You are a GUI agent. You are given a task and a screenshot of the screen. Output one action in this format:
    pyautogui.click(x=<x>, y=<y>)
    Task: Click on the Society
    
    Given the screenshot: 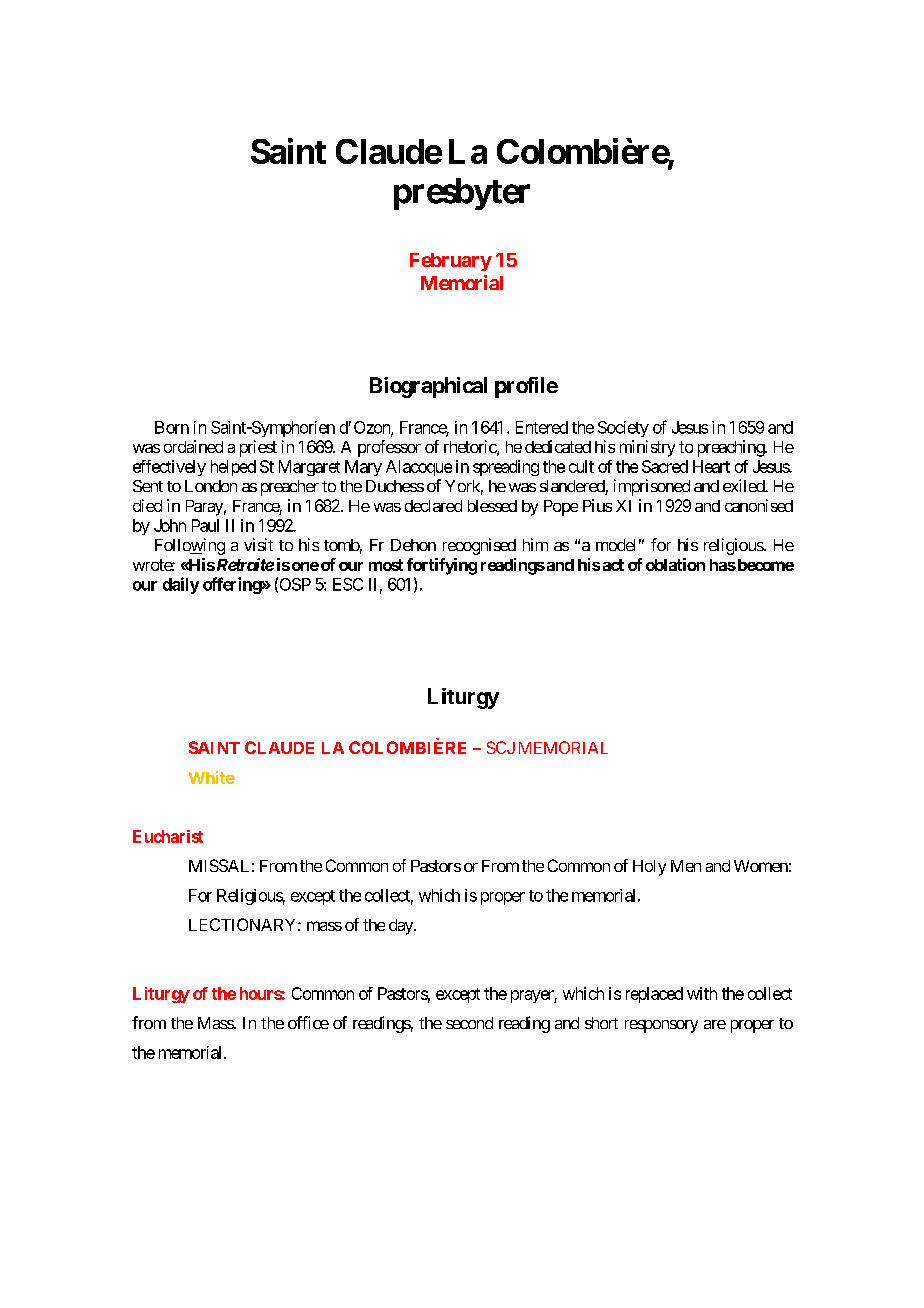 What is the action you would take?
    pyautogui.click(x=623, y=429)
